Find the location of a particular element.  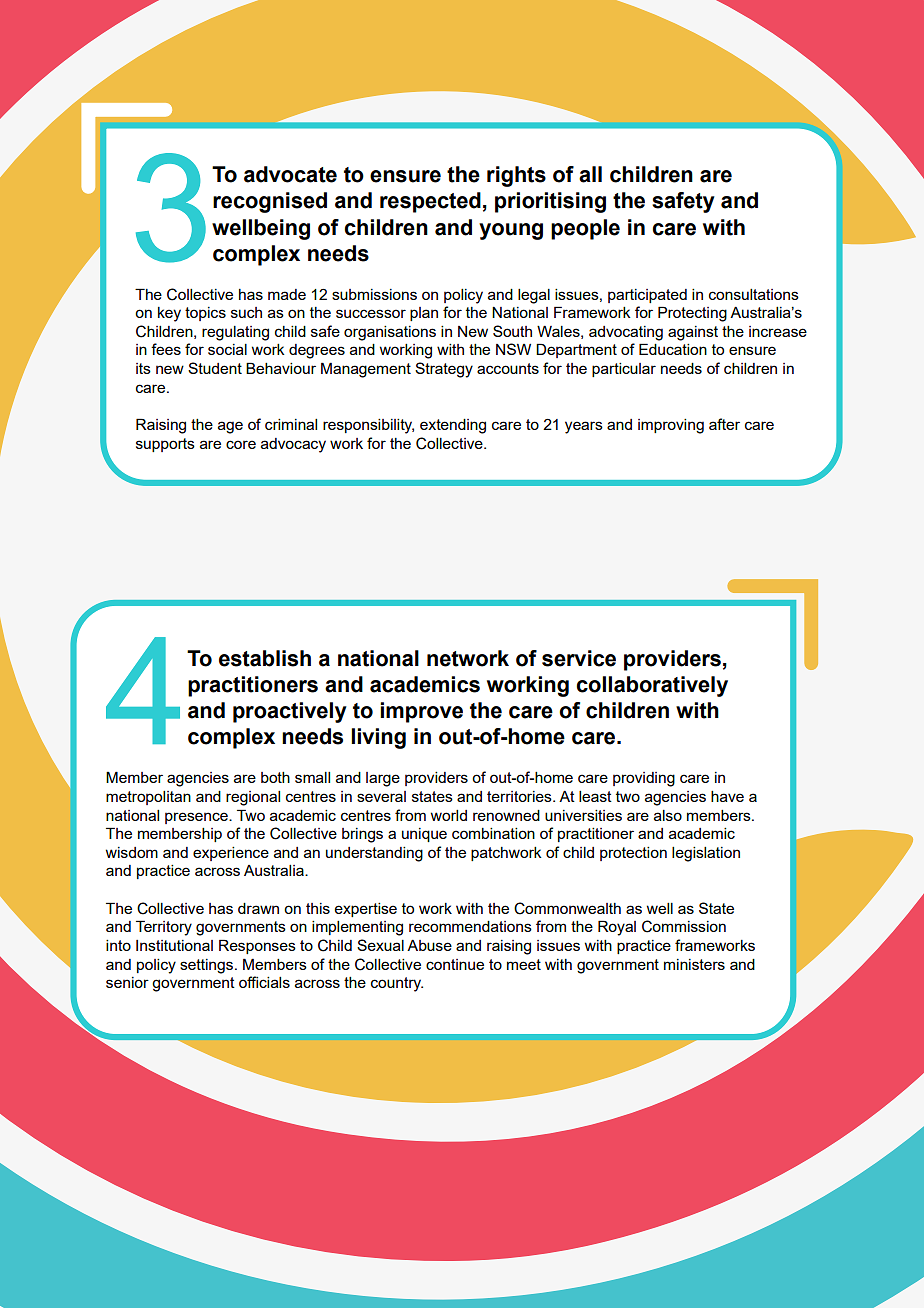

establish is located at coordinates (265, 658).
